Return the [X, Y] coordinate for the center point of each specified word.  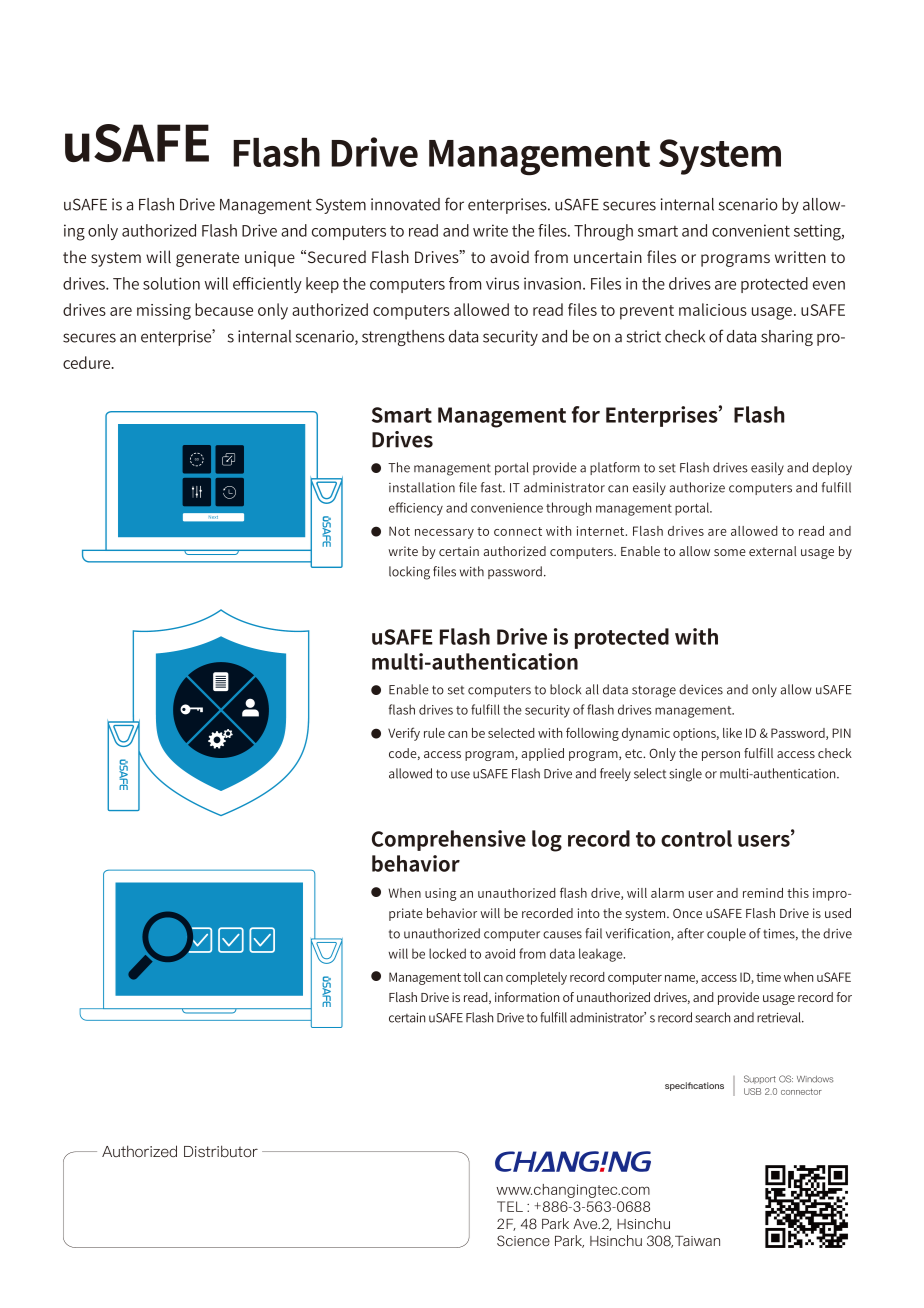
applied [542, 754]
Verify [404, 734]
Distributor [221, 1151]
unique [270, 259]
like [732, 733]
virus [502, 283]
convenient [751, 230]
